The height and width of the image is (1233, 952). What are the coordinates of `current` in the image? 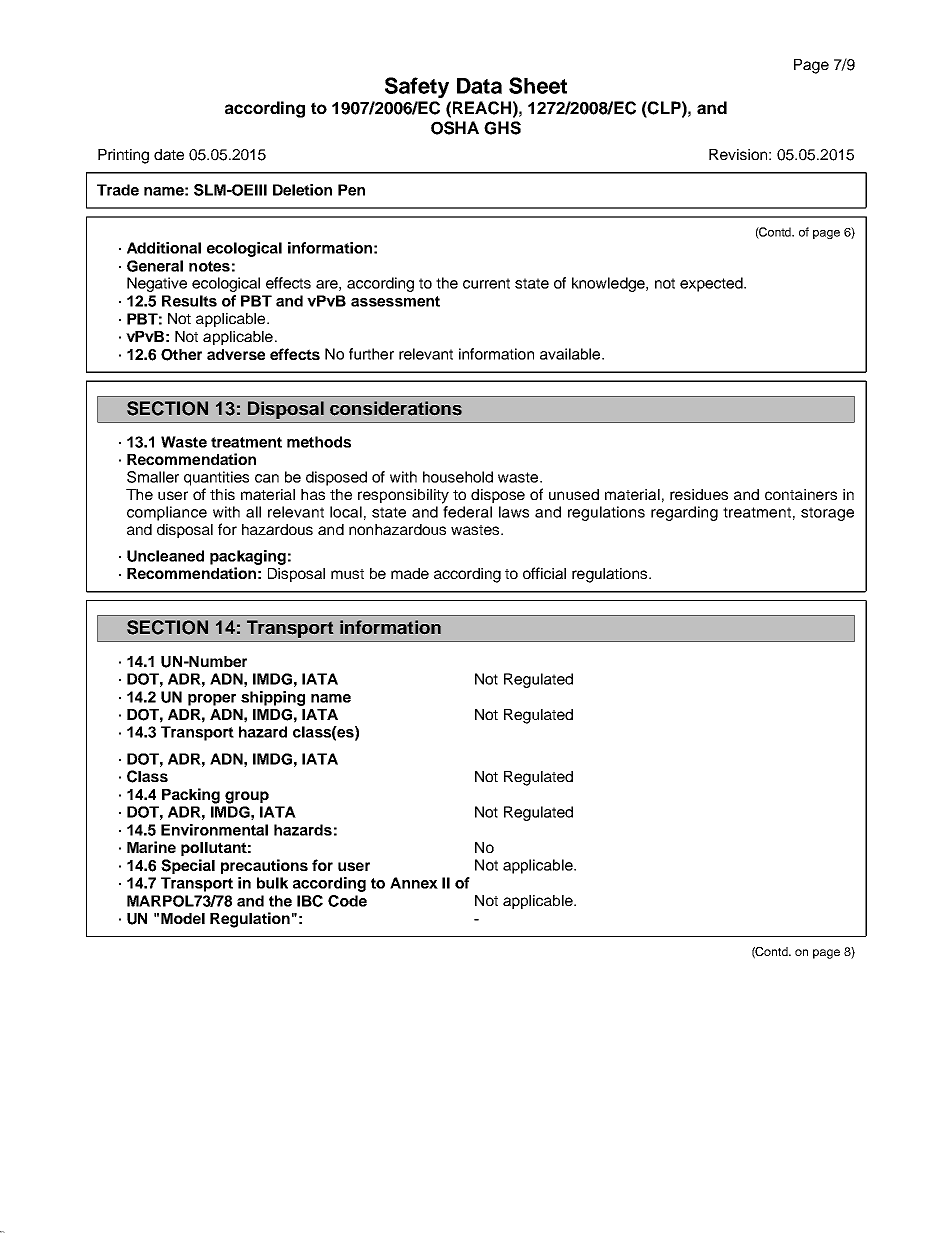 It's located at (486, 283).
